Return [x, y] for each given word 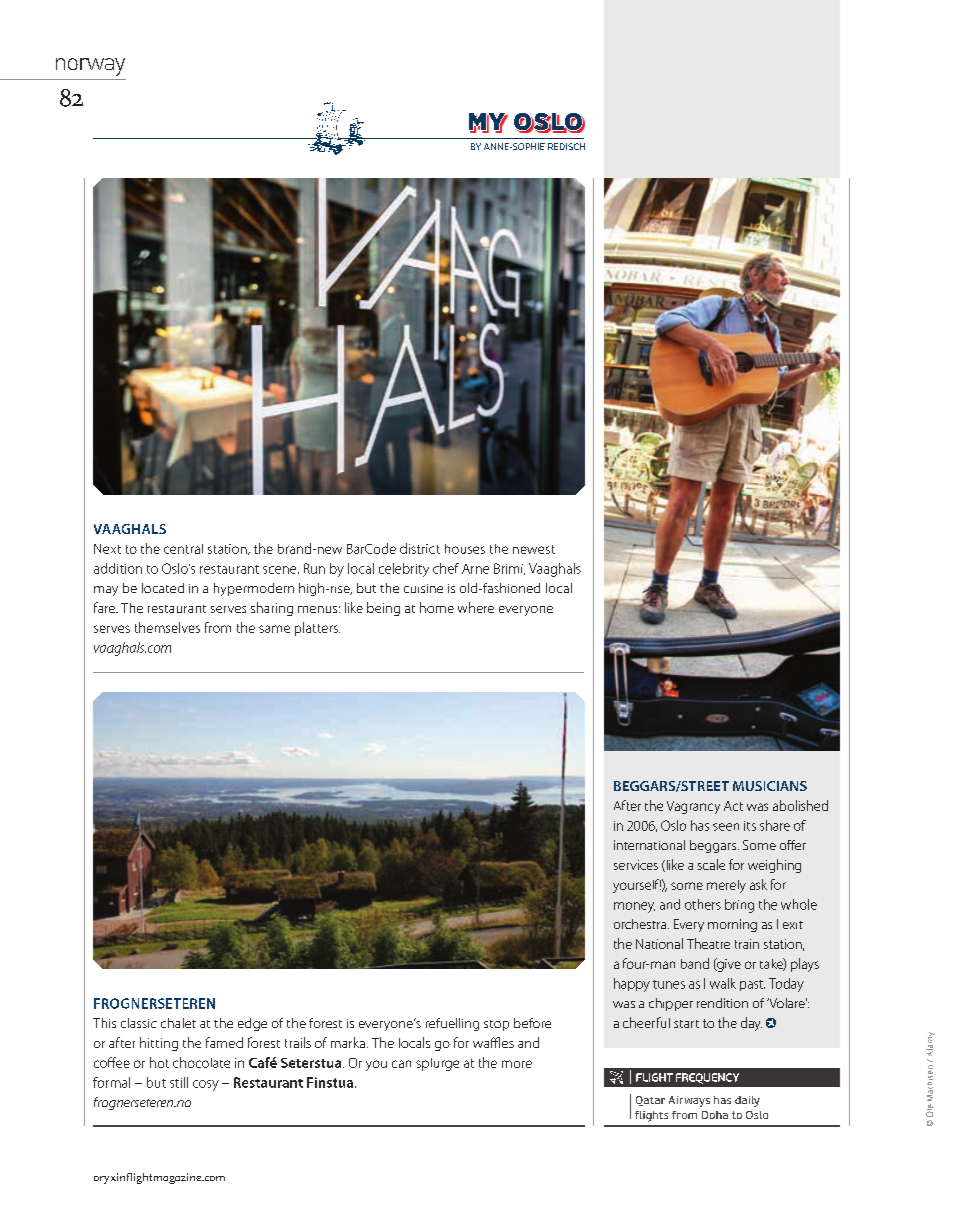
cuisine [423, 588]
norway [90, 67]
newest [534, 549]
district [420, 548]
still [179, 1082]
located [163, 588]
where [476, 607]
